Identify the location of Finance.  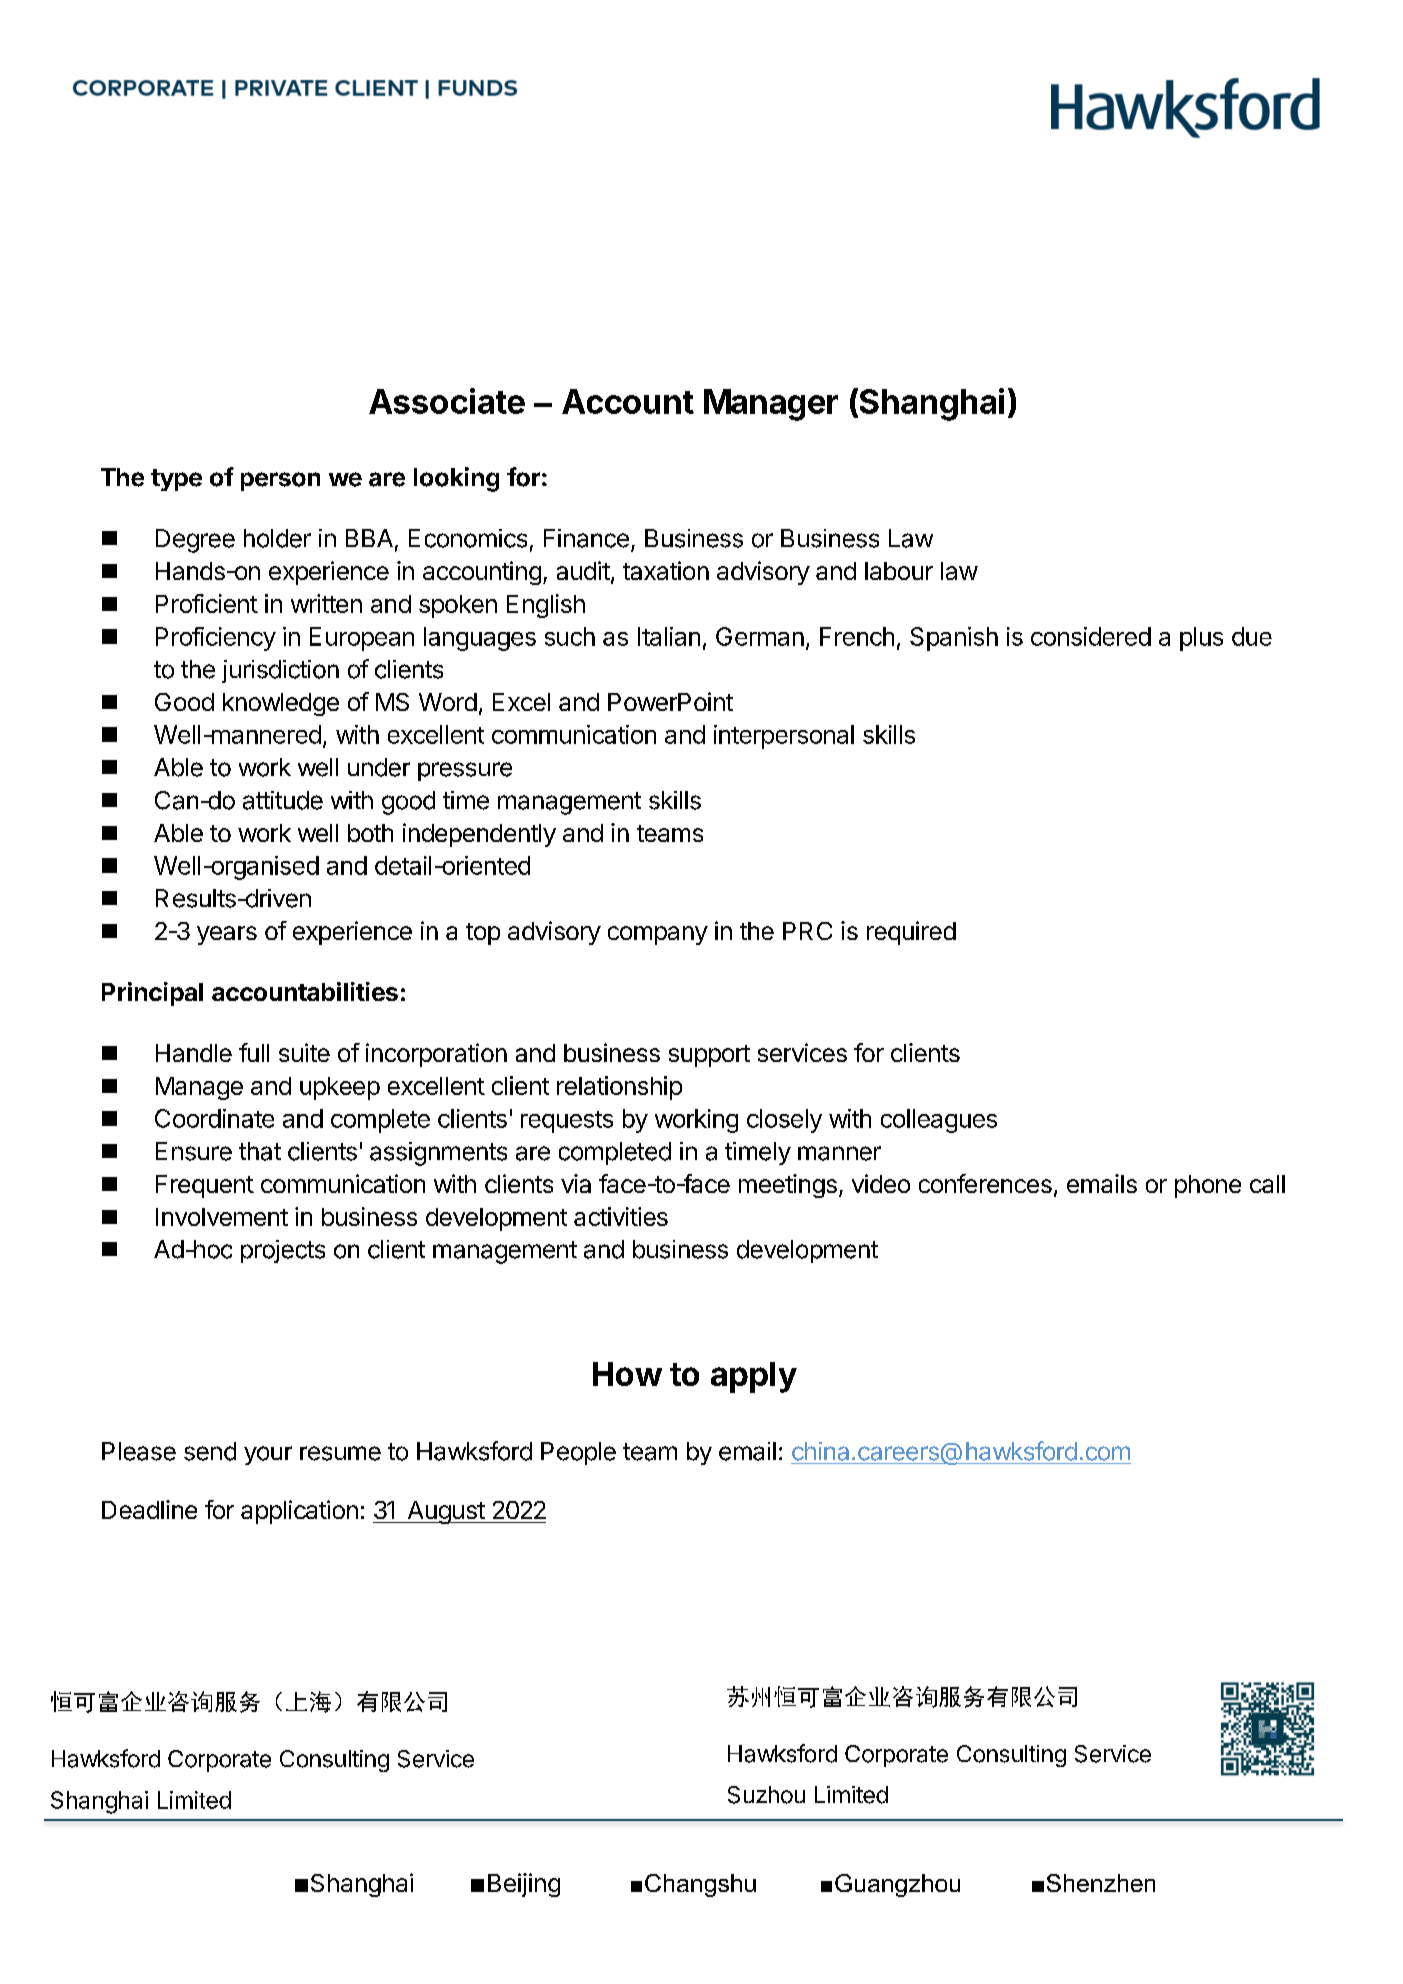
(586, 538).
